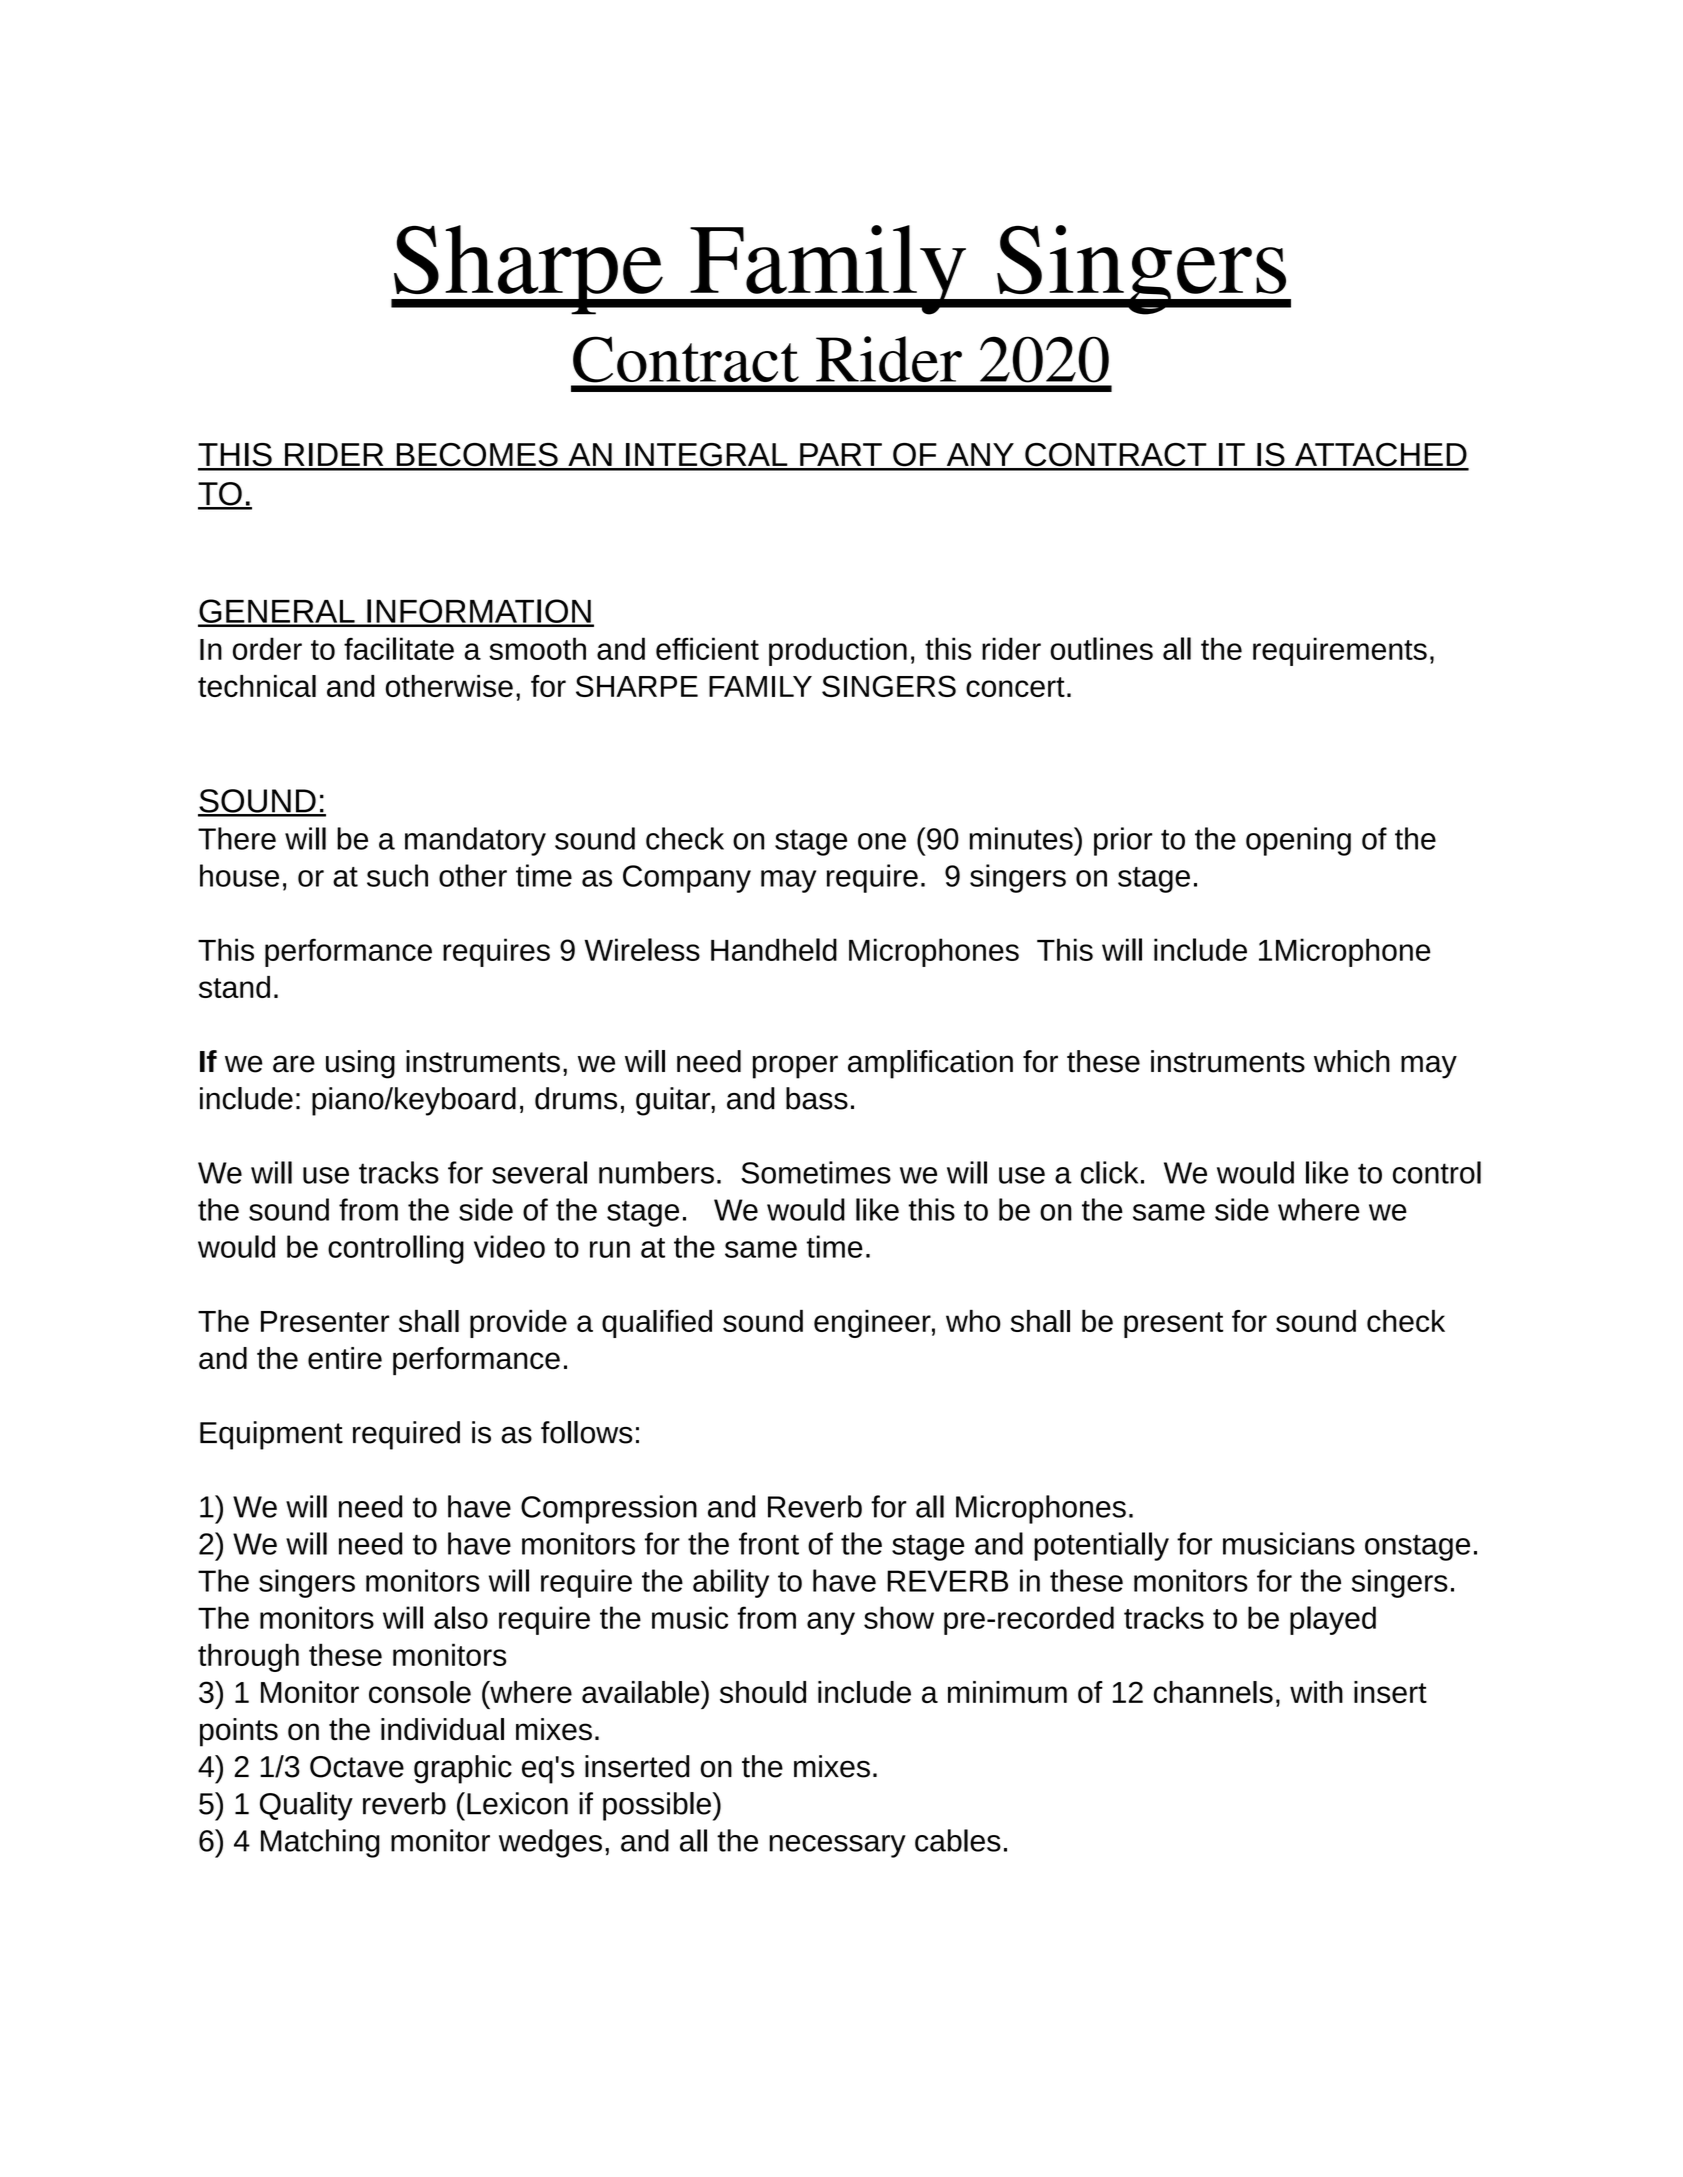 Image resolution: width=1683 pixels, height=2177 pixels. What do you see at coordinates (1101, 648) in the screenshot?
I see `outlines` at bounding box center [1101, 648].
